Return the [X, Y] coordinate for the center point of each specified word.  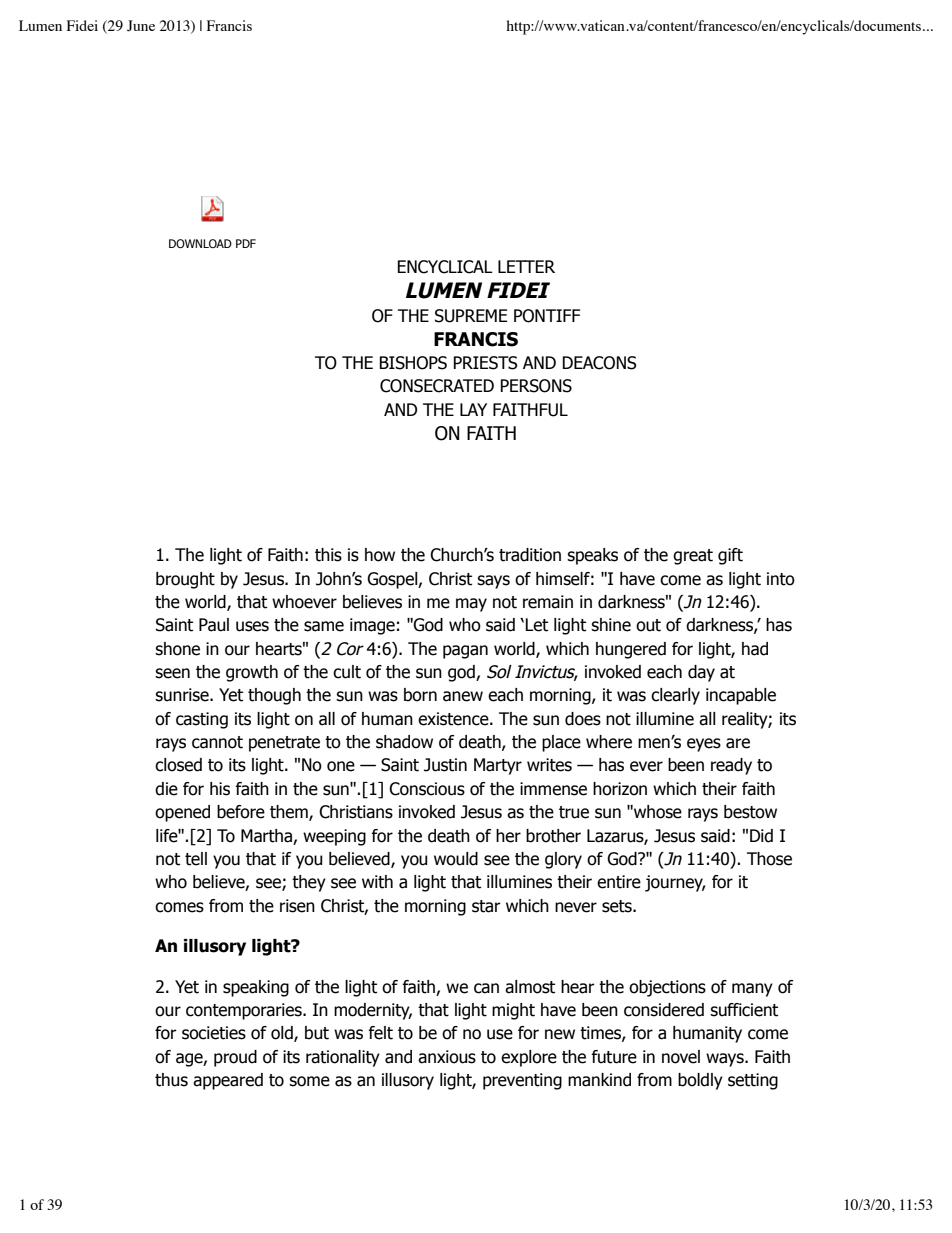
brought [185, 580]
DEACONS [599, 363]
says [493, 582]
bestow [750, 812]
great [693, 557]
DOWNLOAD [200, 243]
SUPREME [471, 316]
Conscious [427, 789]
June [141, 26]
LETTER [526, 266]
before [241, 812]
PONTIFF [547, 316]
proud [235, 1058]
